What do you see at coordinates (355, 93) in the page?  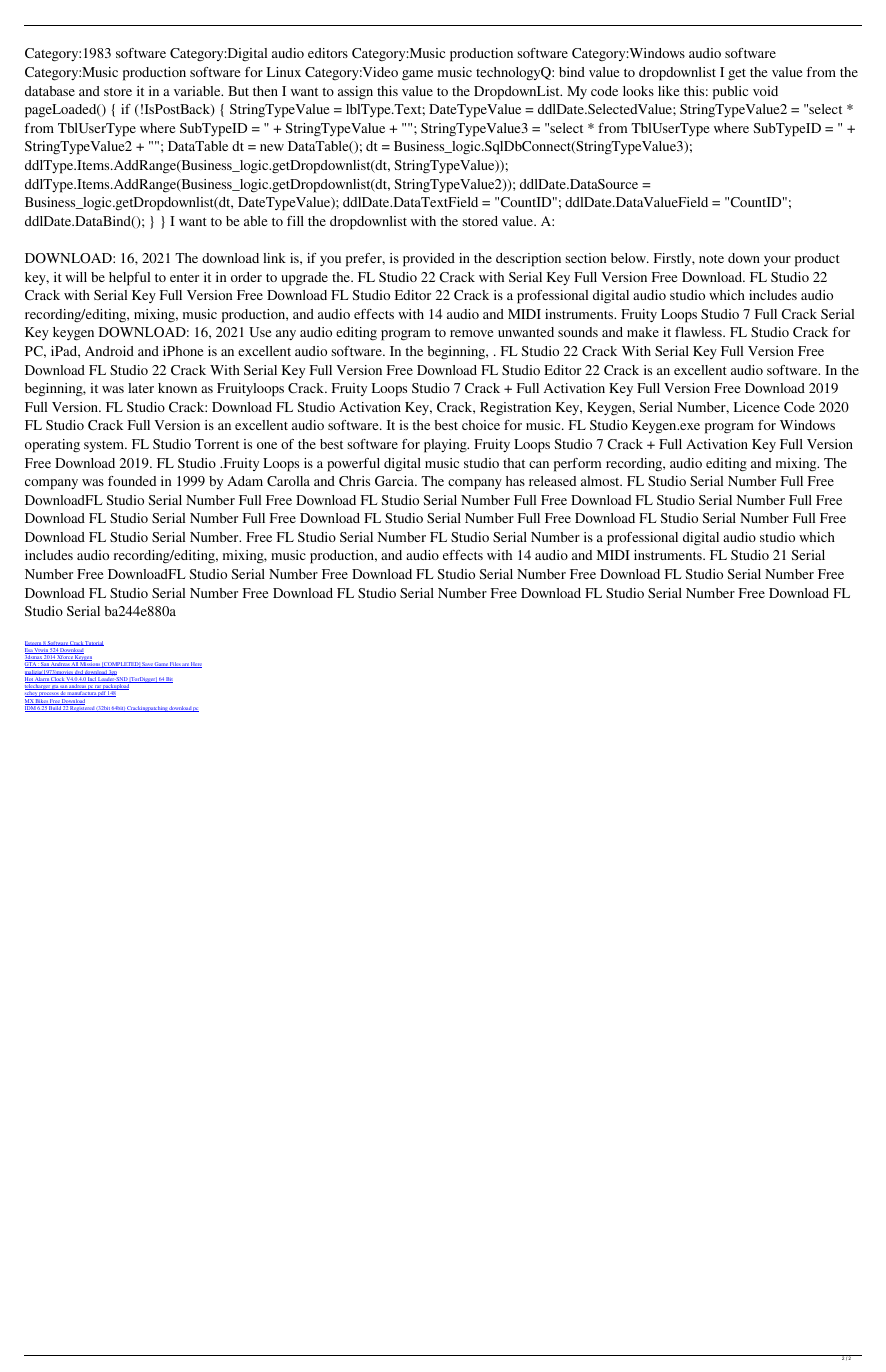 I see `assign` at bounding box center [355, 93].
